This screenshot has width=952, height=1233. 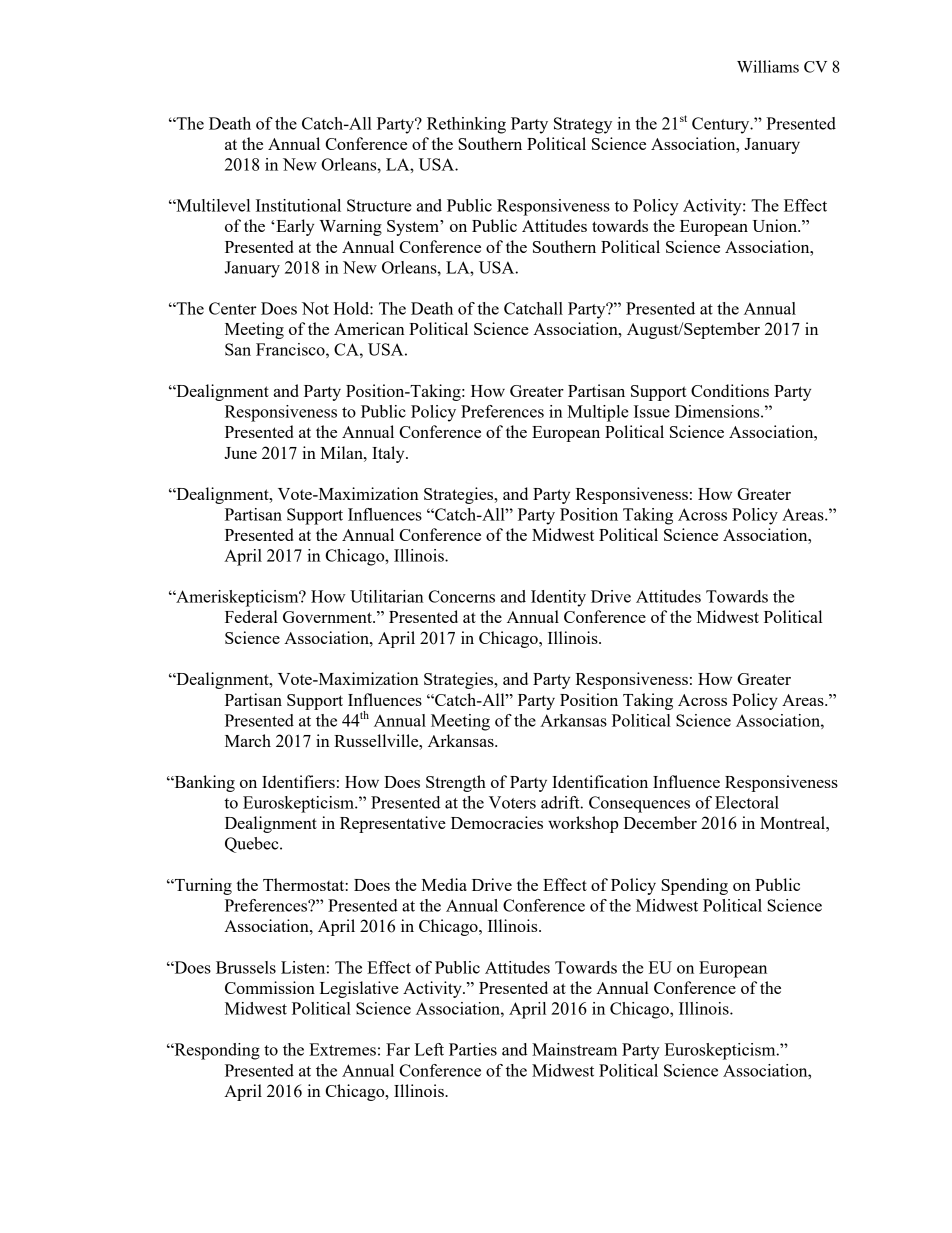 What do you see at coordinates (414, 228) in the screenshot?
I see `System` at bounding box center [414, 228].
